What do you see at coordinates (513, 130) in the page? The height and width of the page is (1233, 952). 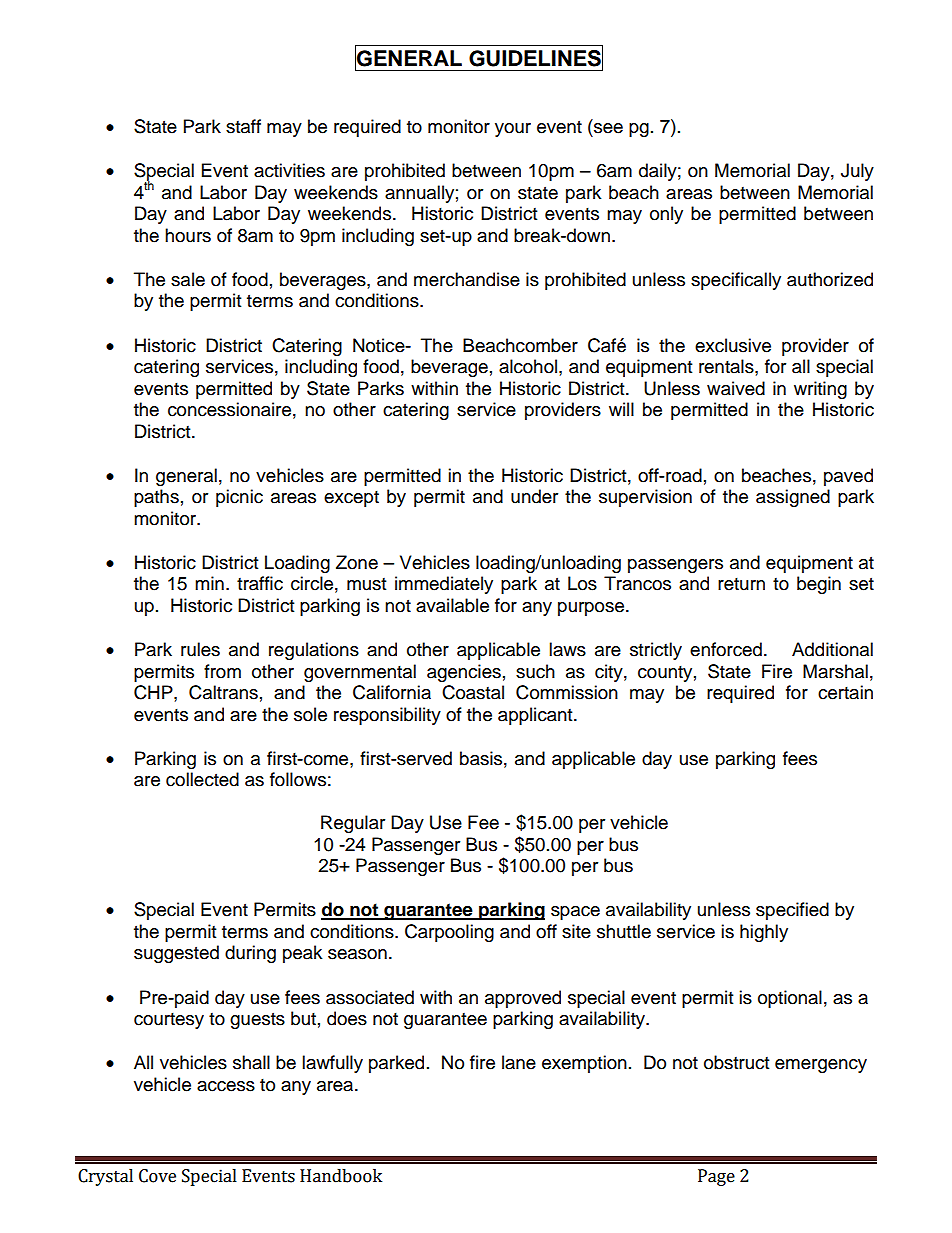 I see `your` at bounding box center [513, 130].
